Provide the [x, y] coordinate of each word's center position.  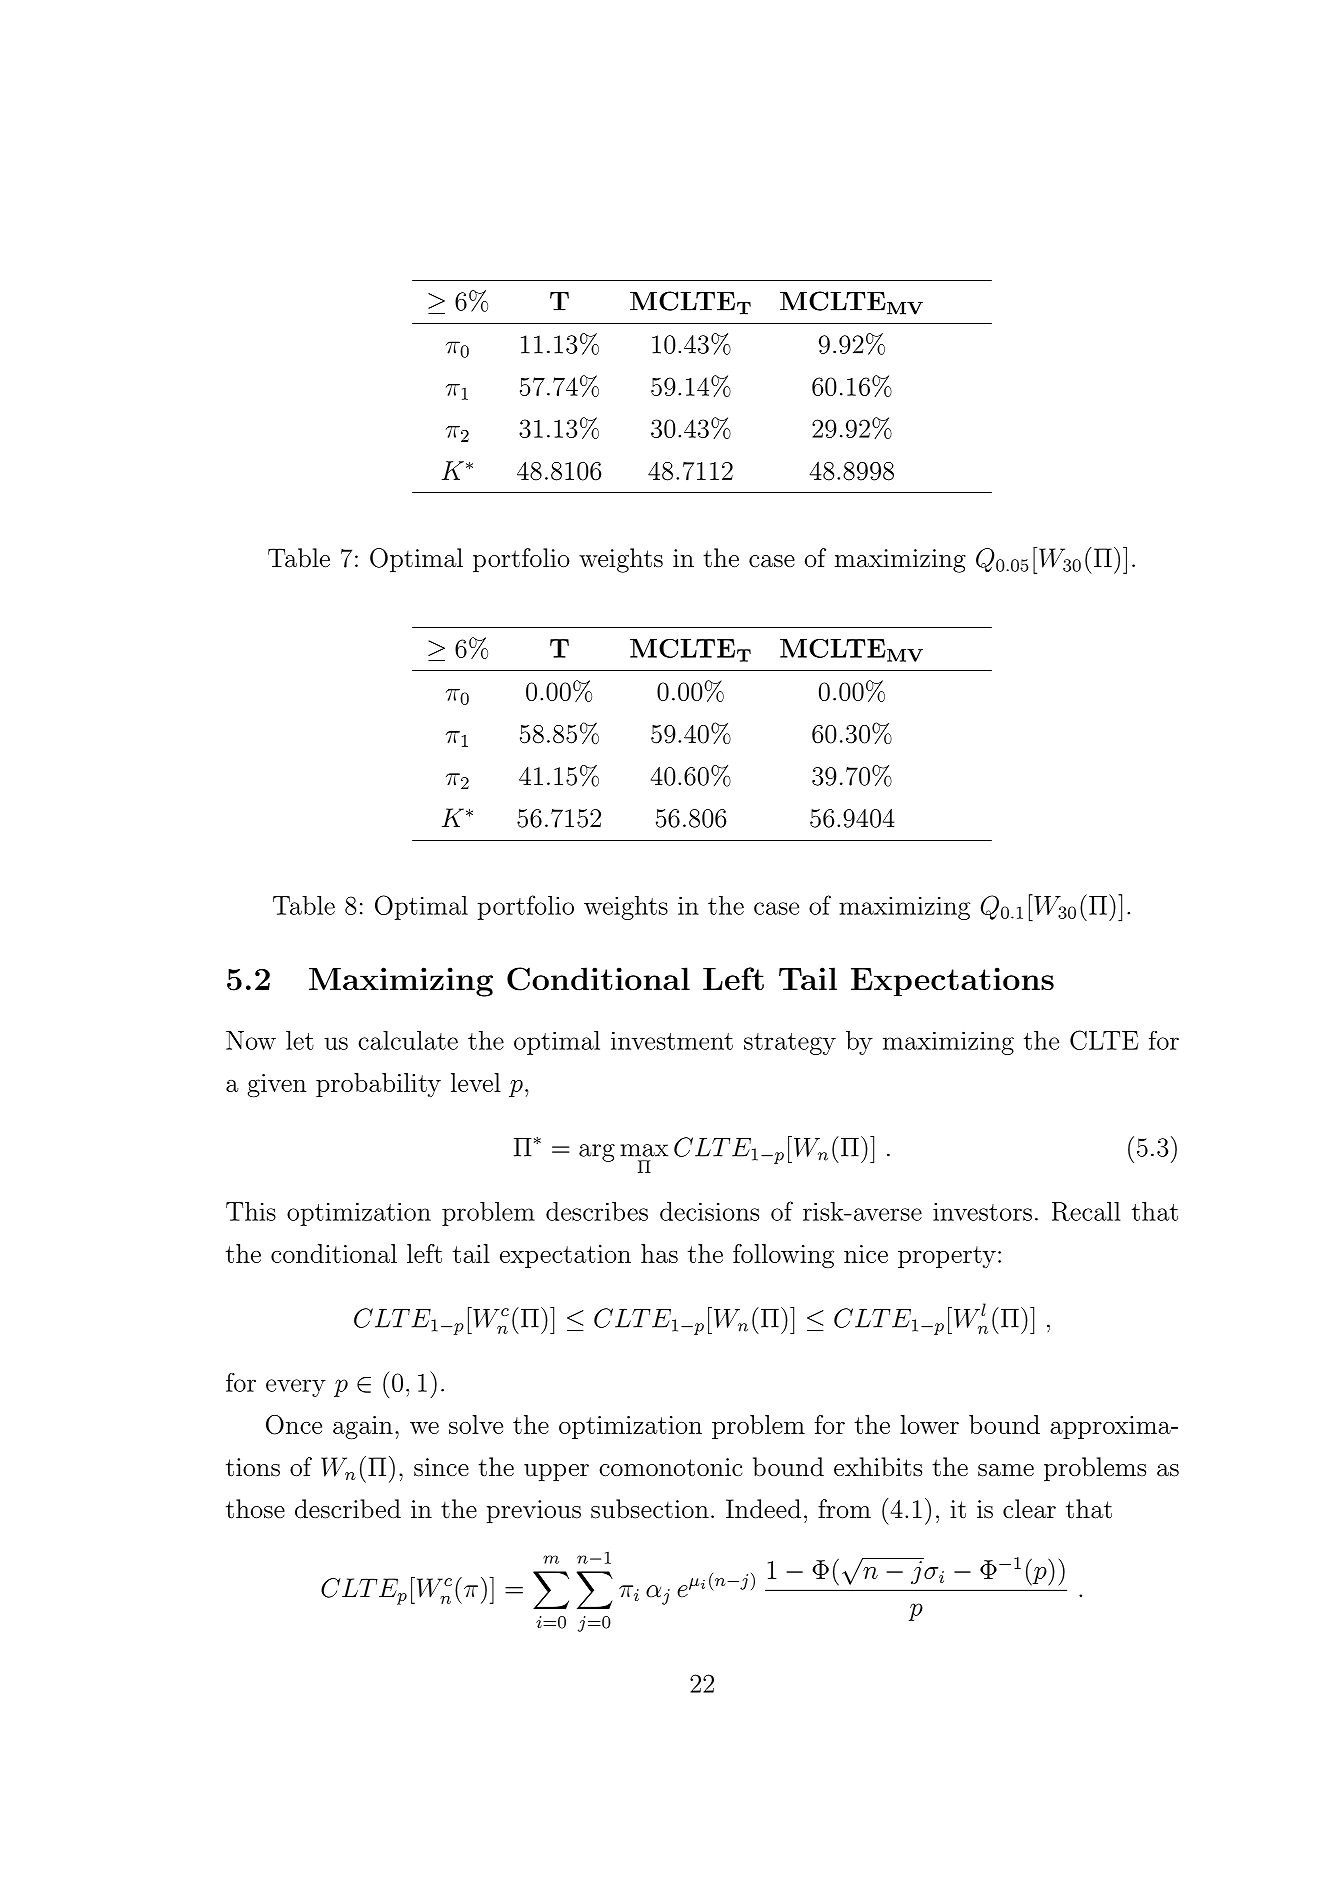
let [300, 1040]
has [659, 1253]
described [348, 1509]
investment [672, 1040]
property [947, 1257]
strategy [790, 1044]
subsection [650, 1509]
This [251, 1211]
